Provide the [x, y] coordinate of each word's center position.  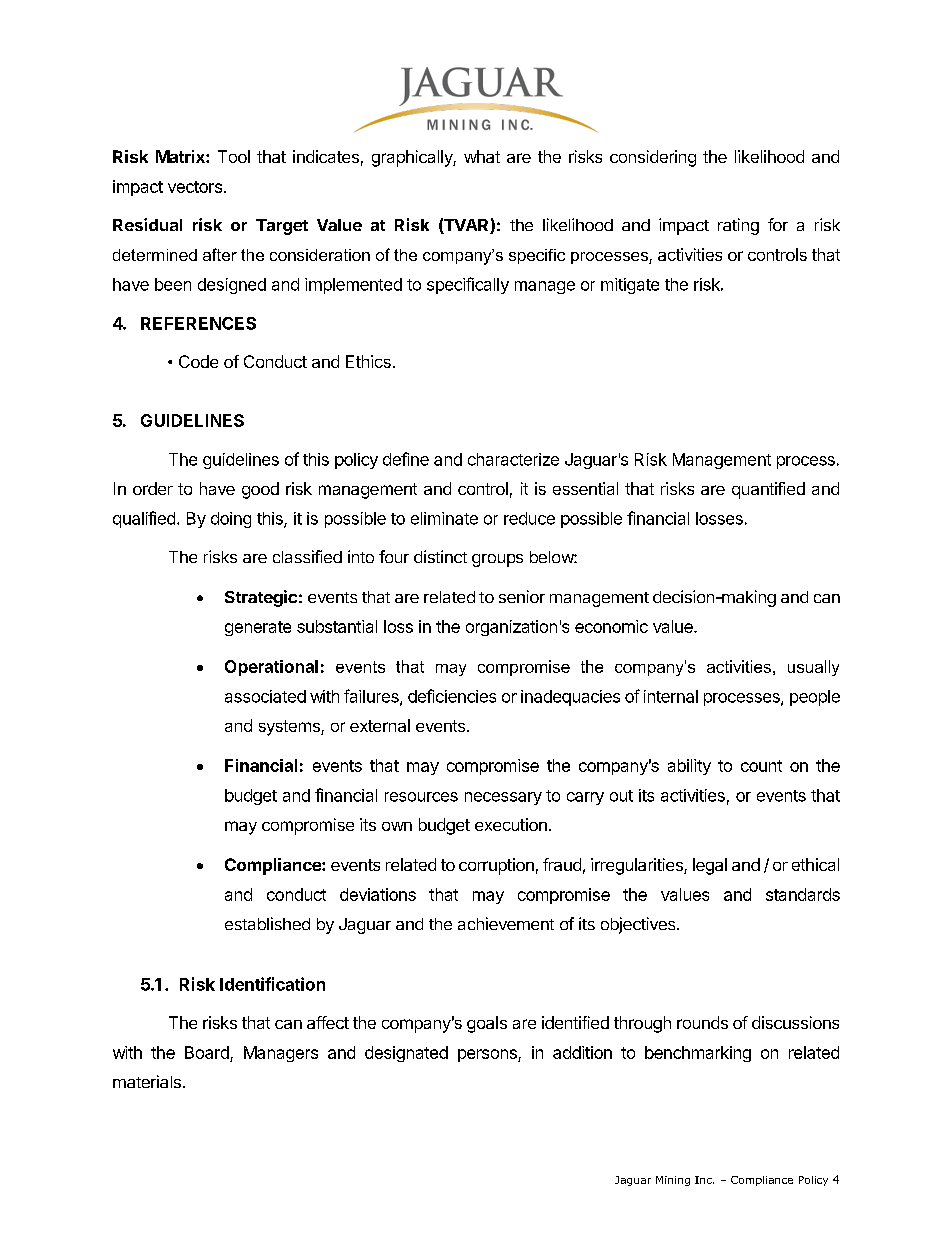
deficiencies [452, 696]
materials [147, 1081]
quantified [768, 490]
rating [738, 226]
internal [671, 696]
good [260, 490]
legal [710, 866]
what [482, 156]
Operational [271, 668]
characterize [513, 459]
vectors [195, 187]
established [267, 923]
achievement [506, 923]
